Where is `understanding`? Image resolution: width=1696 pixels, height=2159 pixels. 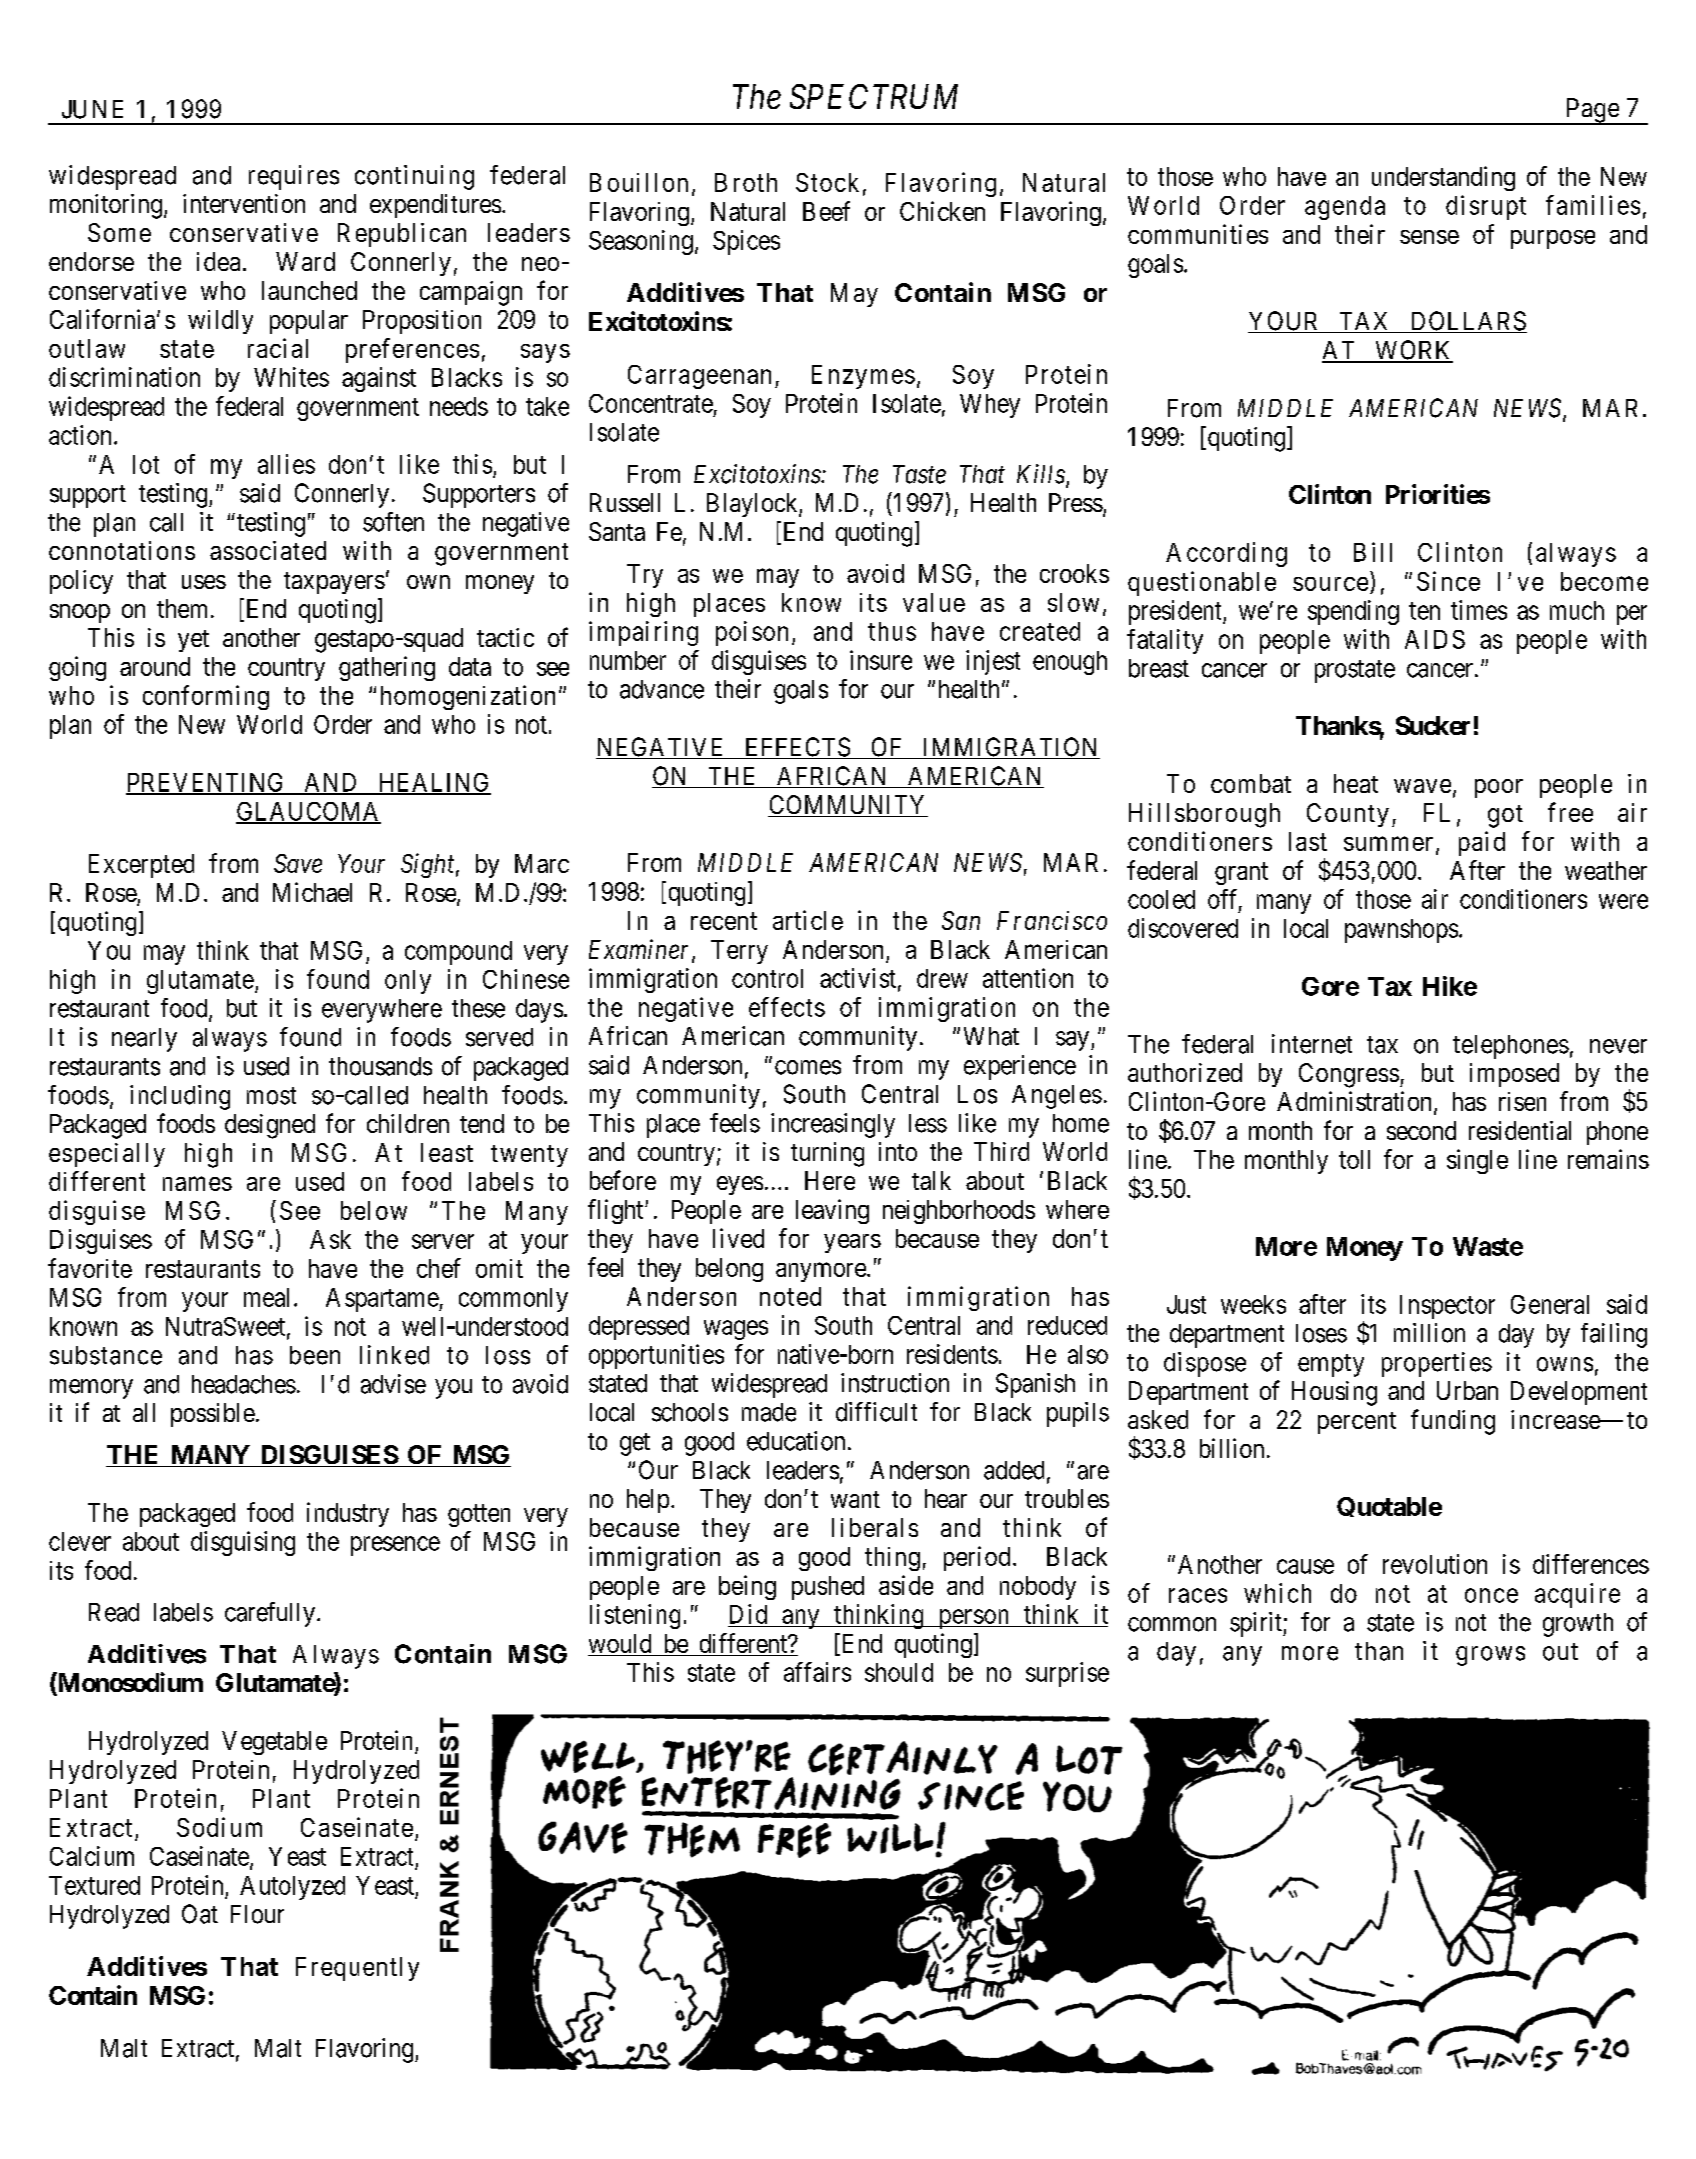
understanding is located at coordinates (1443, 178).
